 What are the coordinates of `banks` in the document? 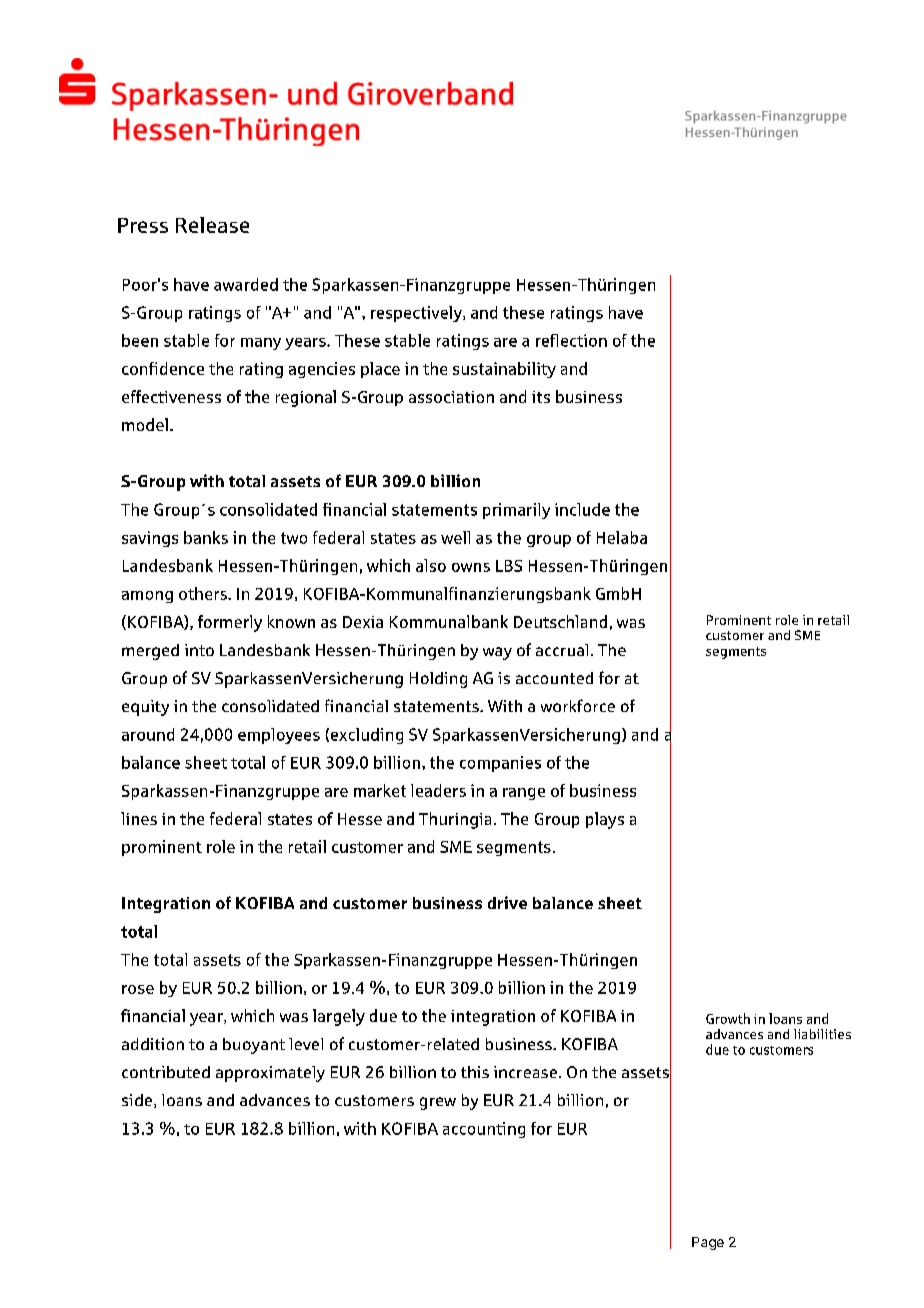 It's located at (206, 537).
